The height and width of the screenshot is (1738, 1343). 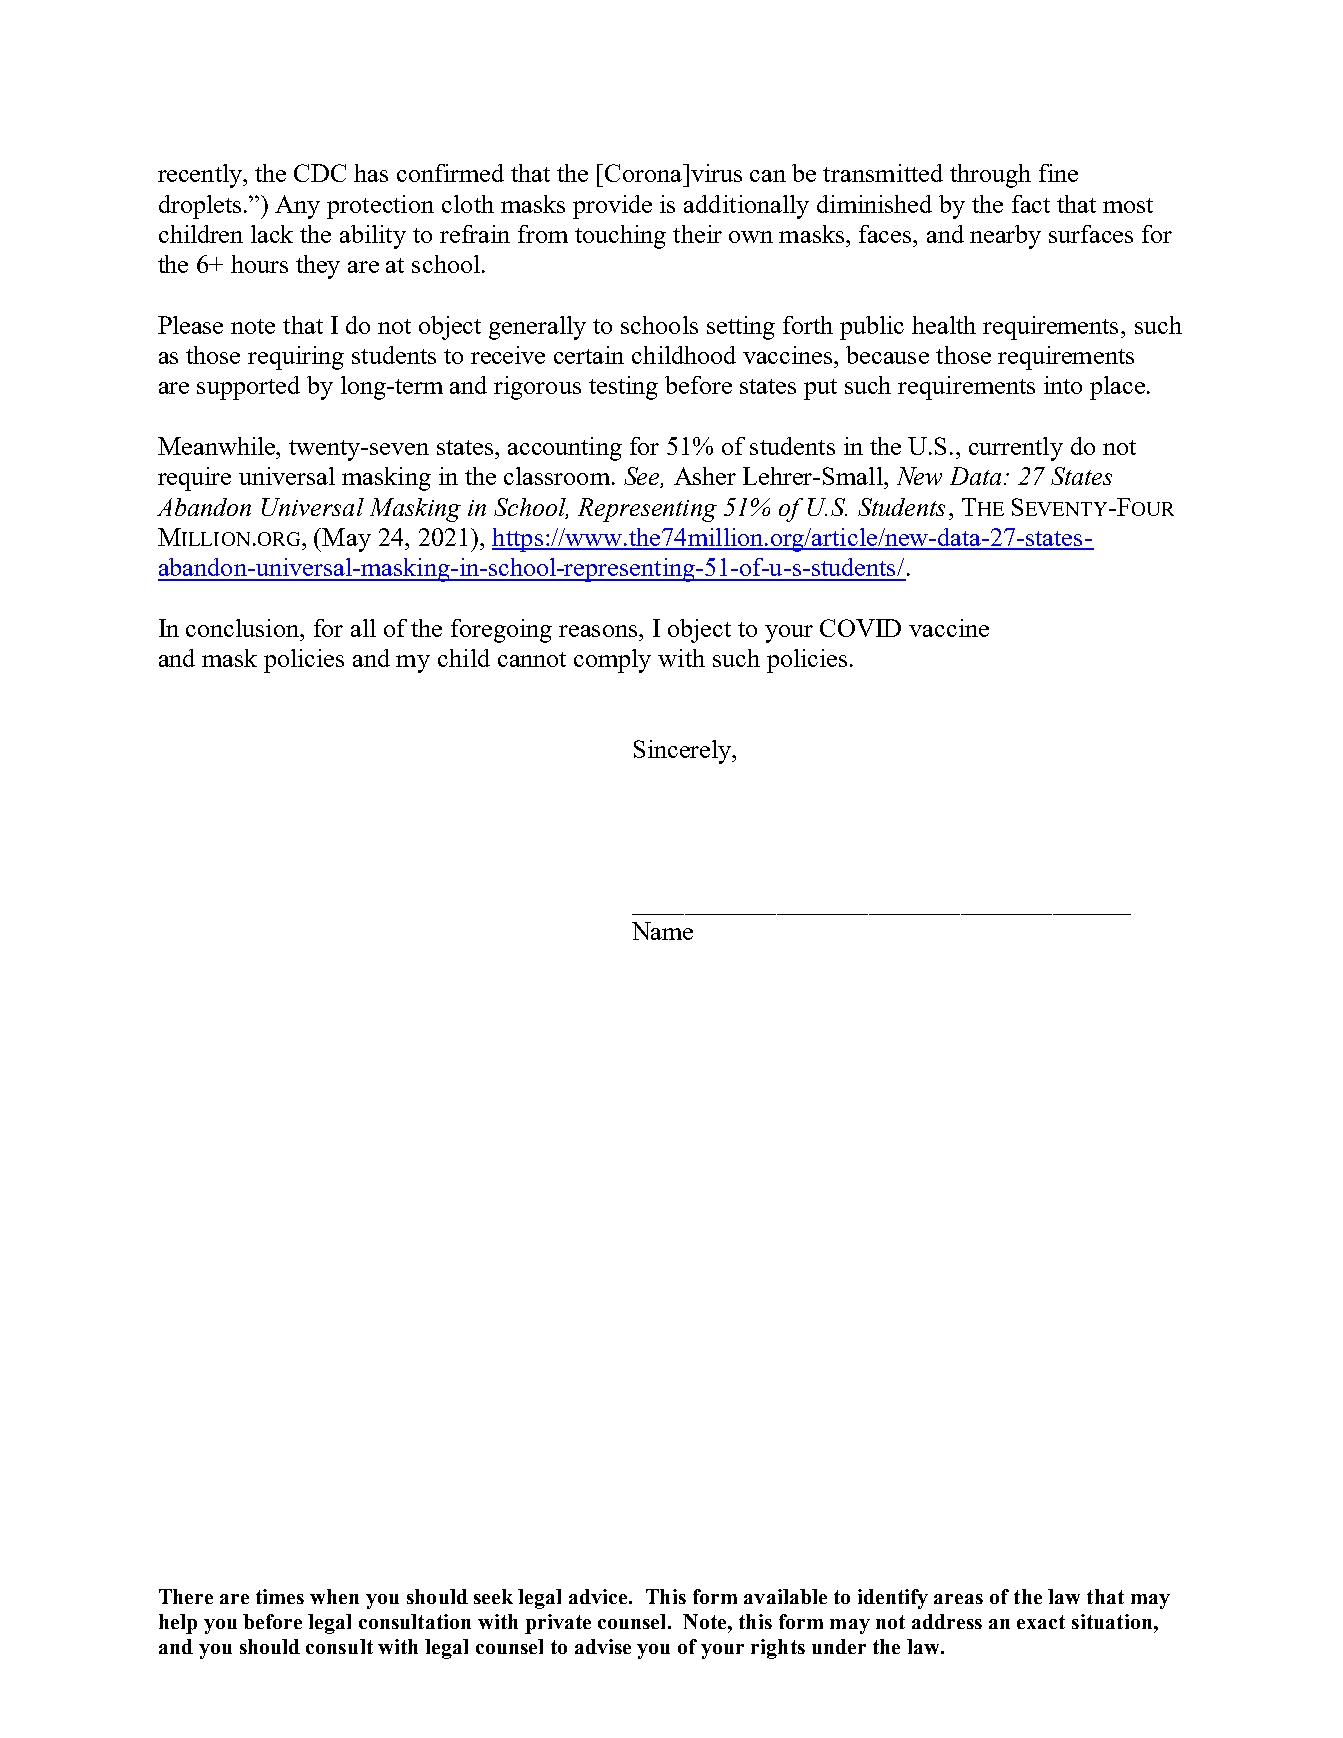 I want to click on Any, so click(x=297, y=207).
